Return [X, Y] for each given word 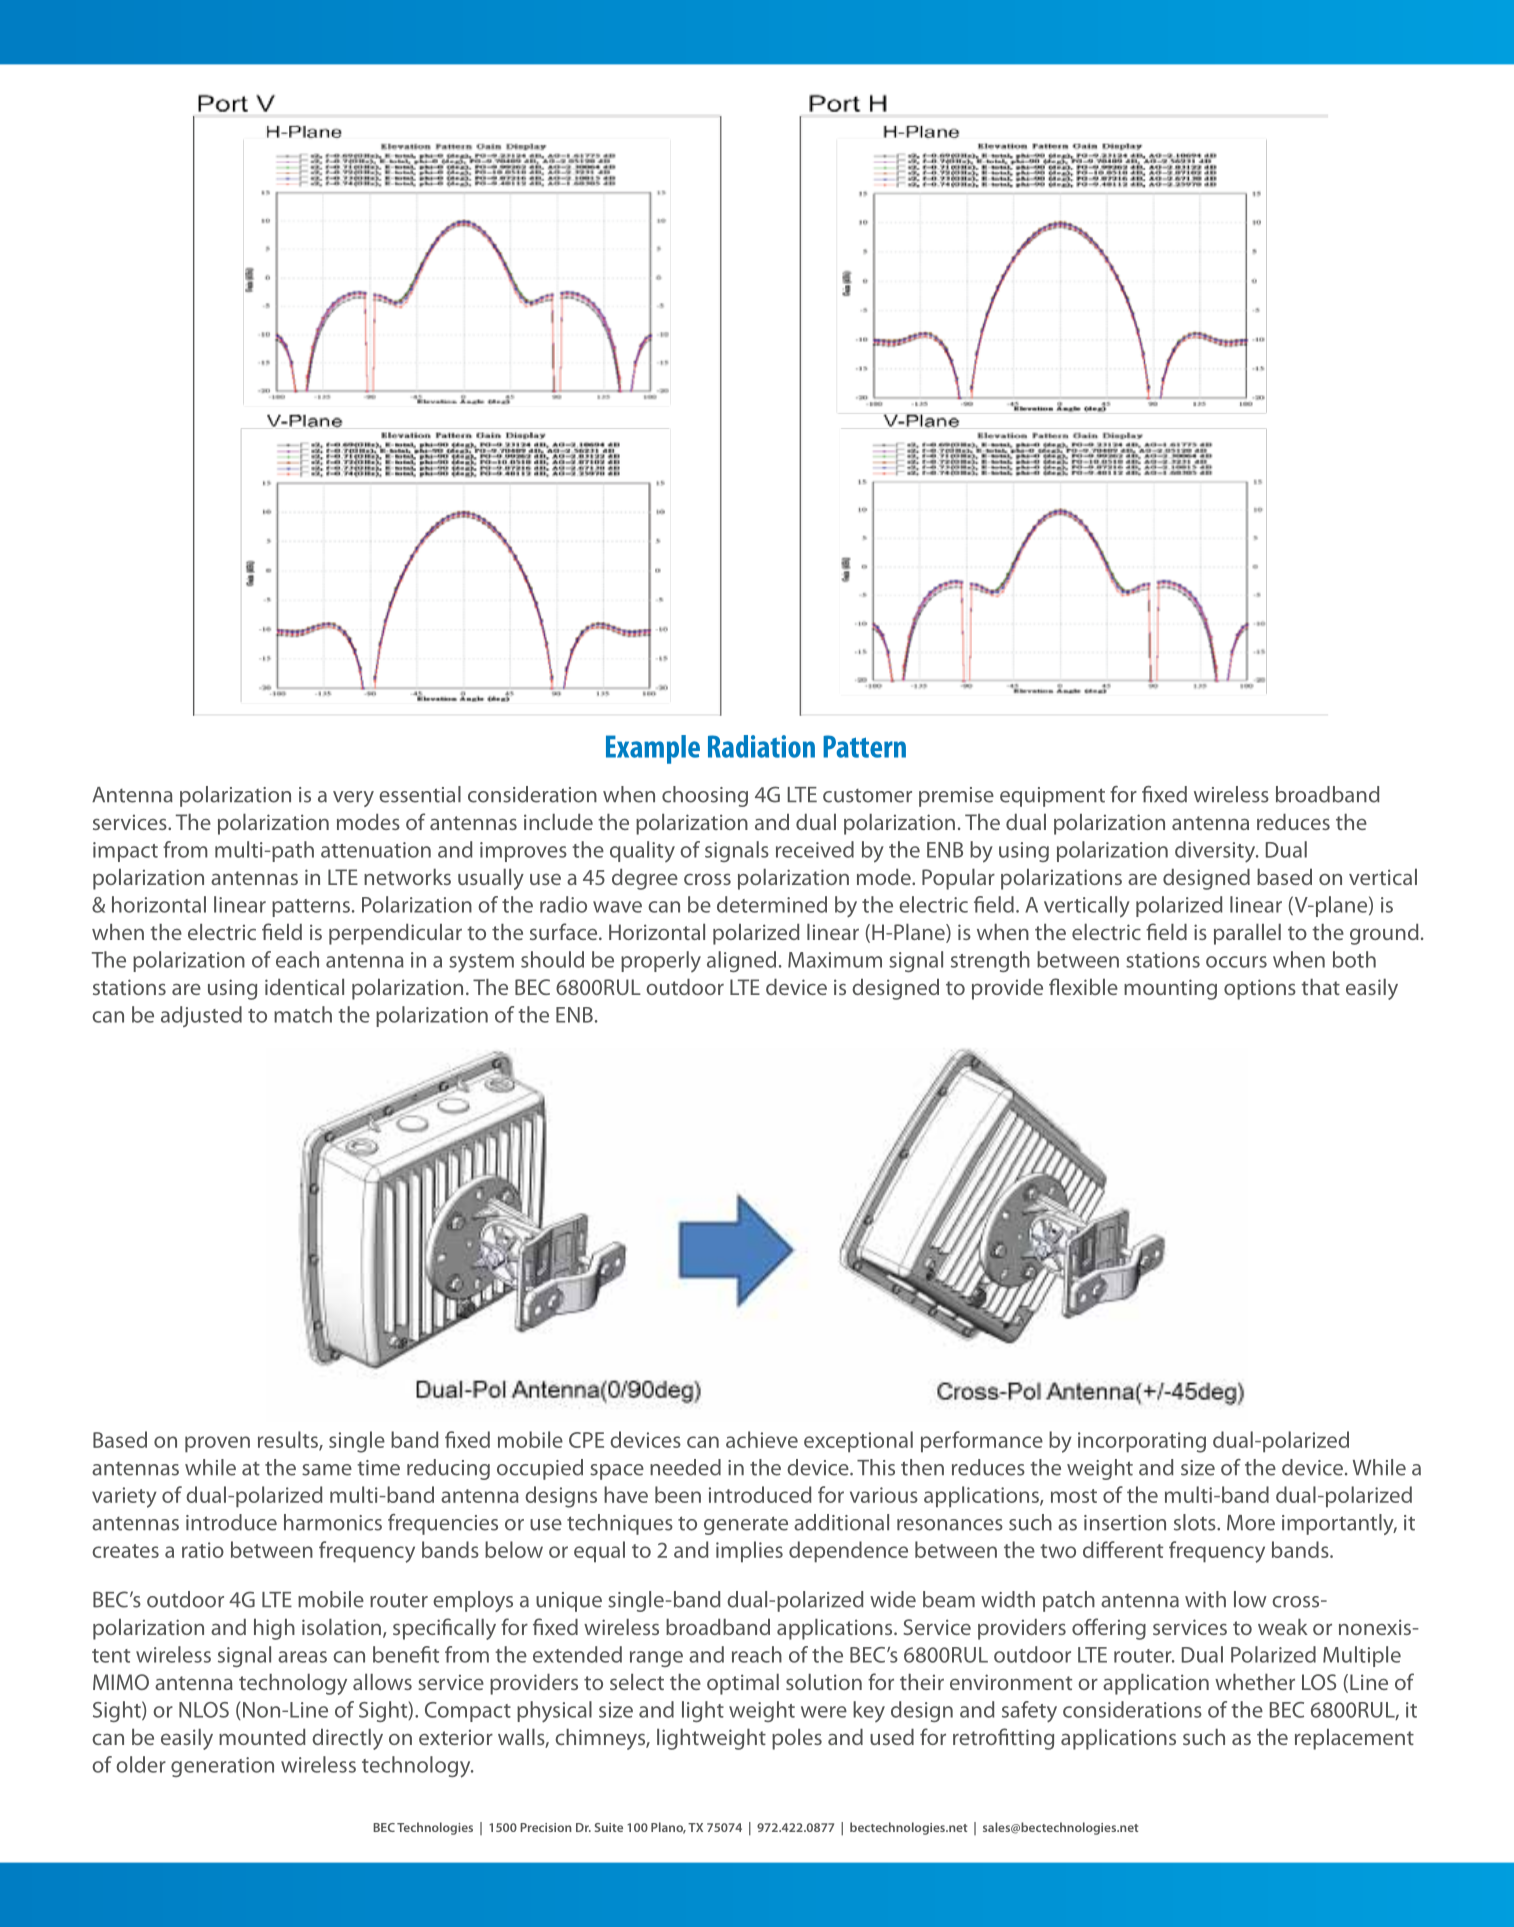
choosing [705, 796]
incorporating [1142, 1442]
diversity [1216, 852]
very [353, 799]
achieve [762, 1439]
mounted [262, 1737]
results [289, 1440]
